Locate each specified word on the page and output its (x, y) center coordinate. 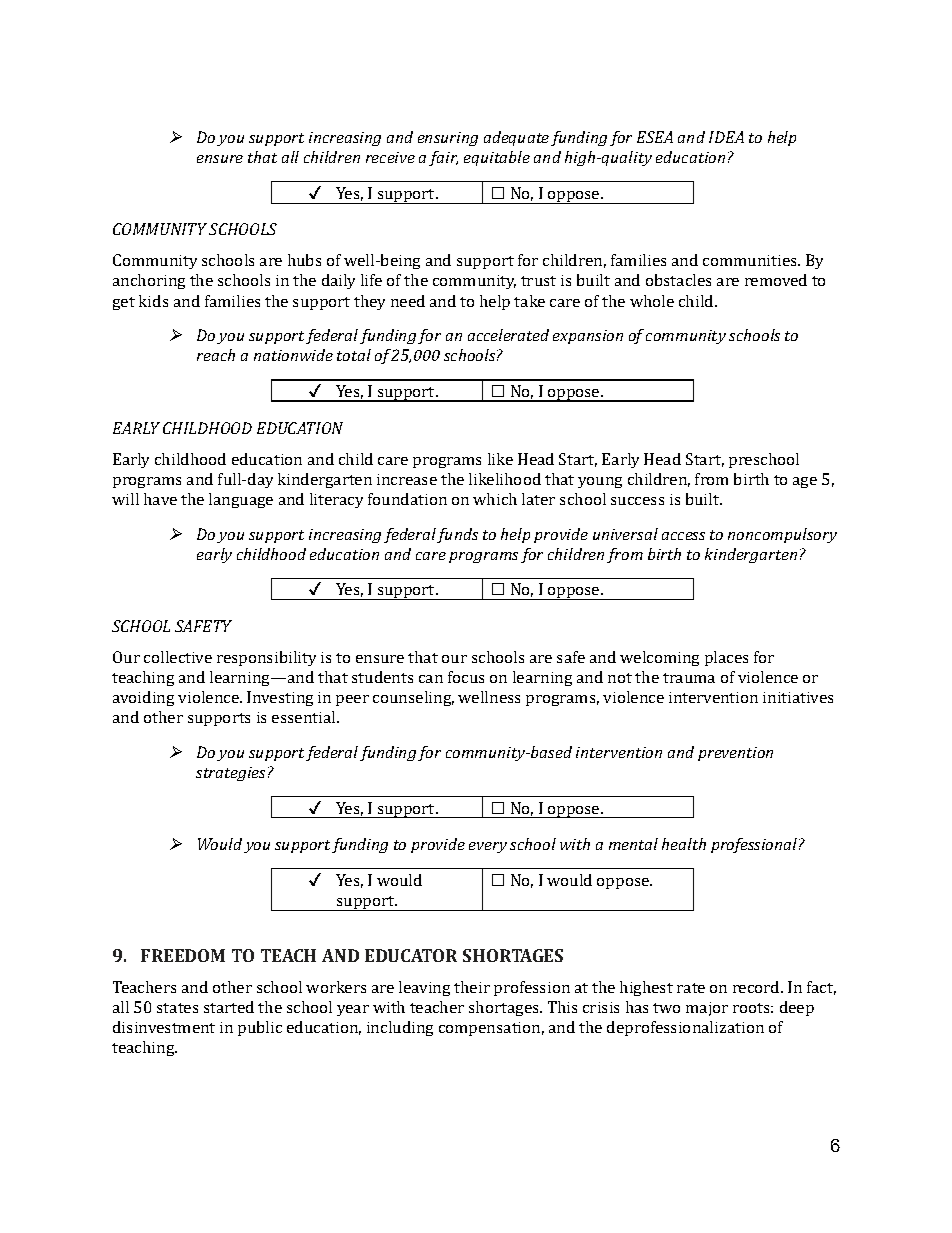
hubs (304, 260)
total (354, 355)
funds (457, 535)
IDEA (726, 137)
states (177, 1008)
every (488, 847)
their (472, 987)
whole (652, 301)
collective (178, 657)
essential (305, 717)
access (683, 536)
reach (216, 355)
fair (443, 158)
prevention (735, 754)
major (707, 1009)
